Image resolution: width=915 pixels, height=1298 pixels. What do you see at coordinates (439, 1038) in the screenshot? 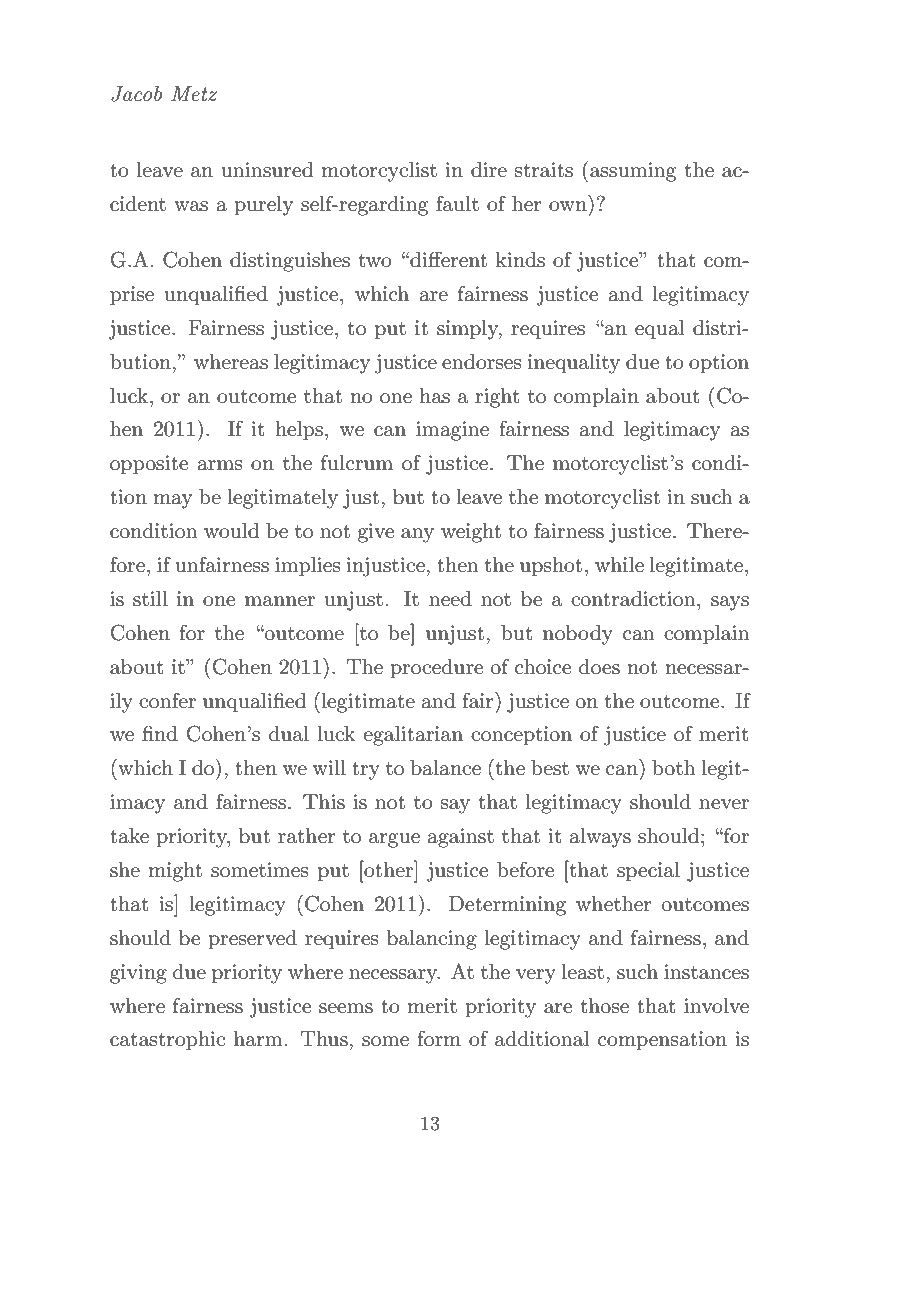
I see `form` at bounding box center [439, 1038].
